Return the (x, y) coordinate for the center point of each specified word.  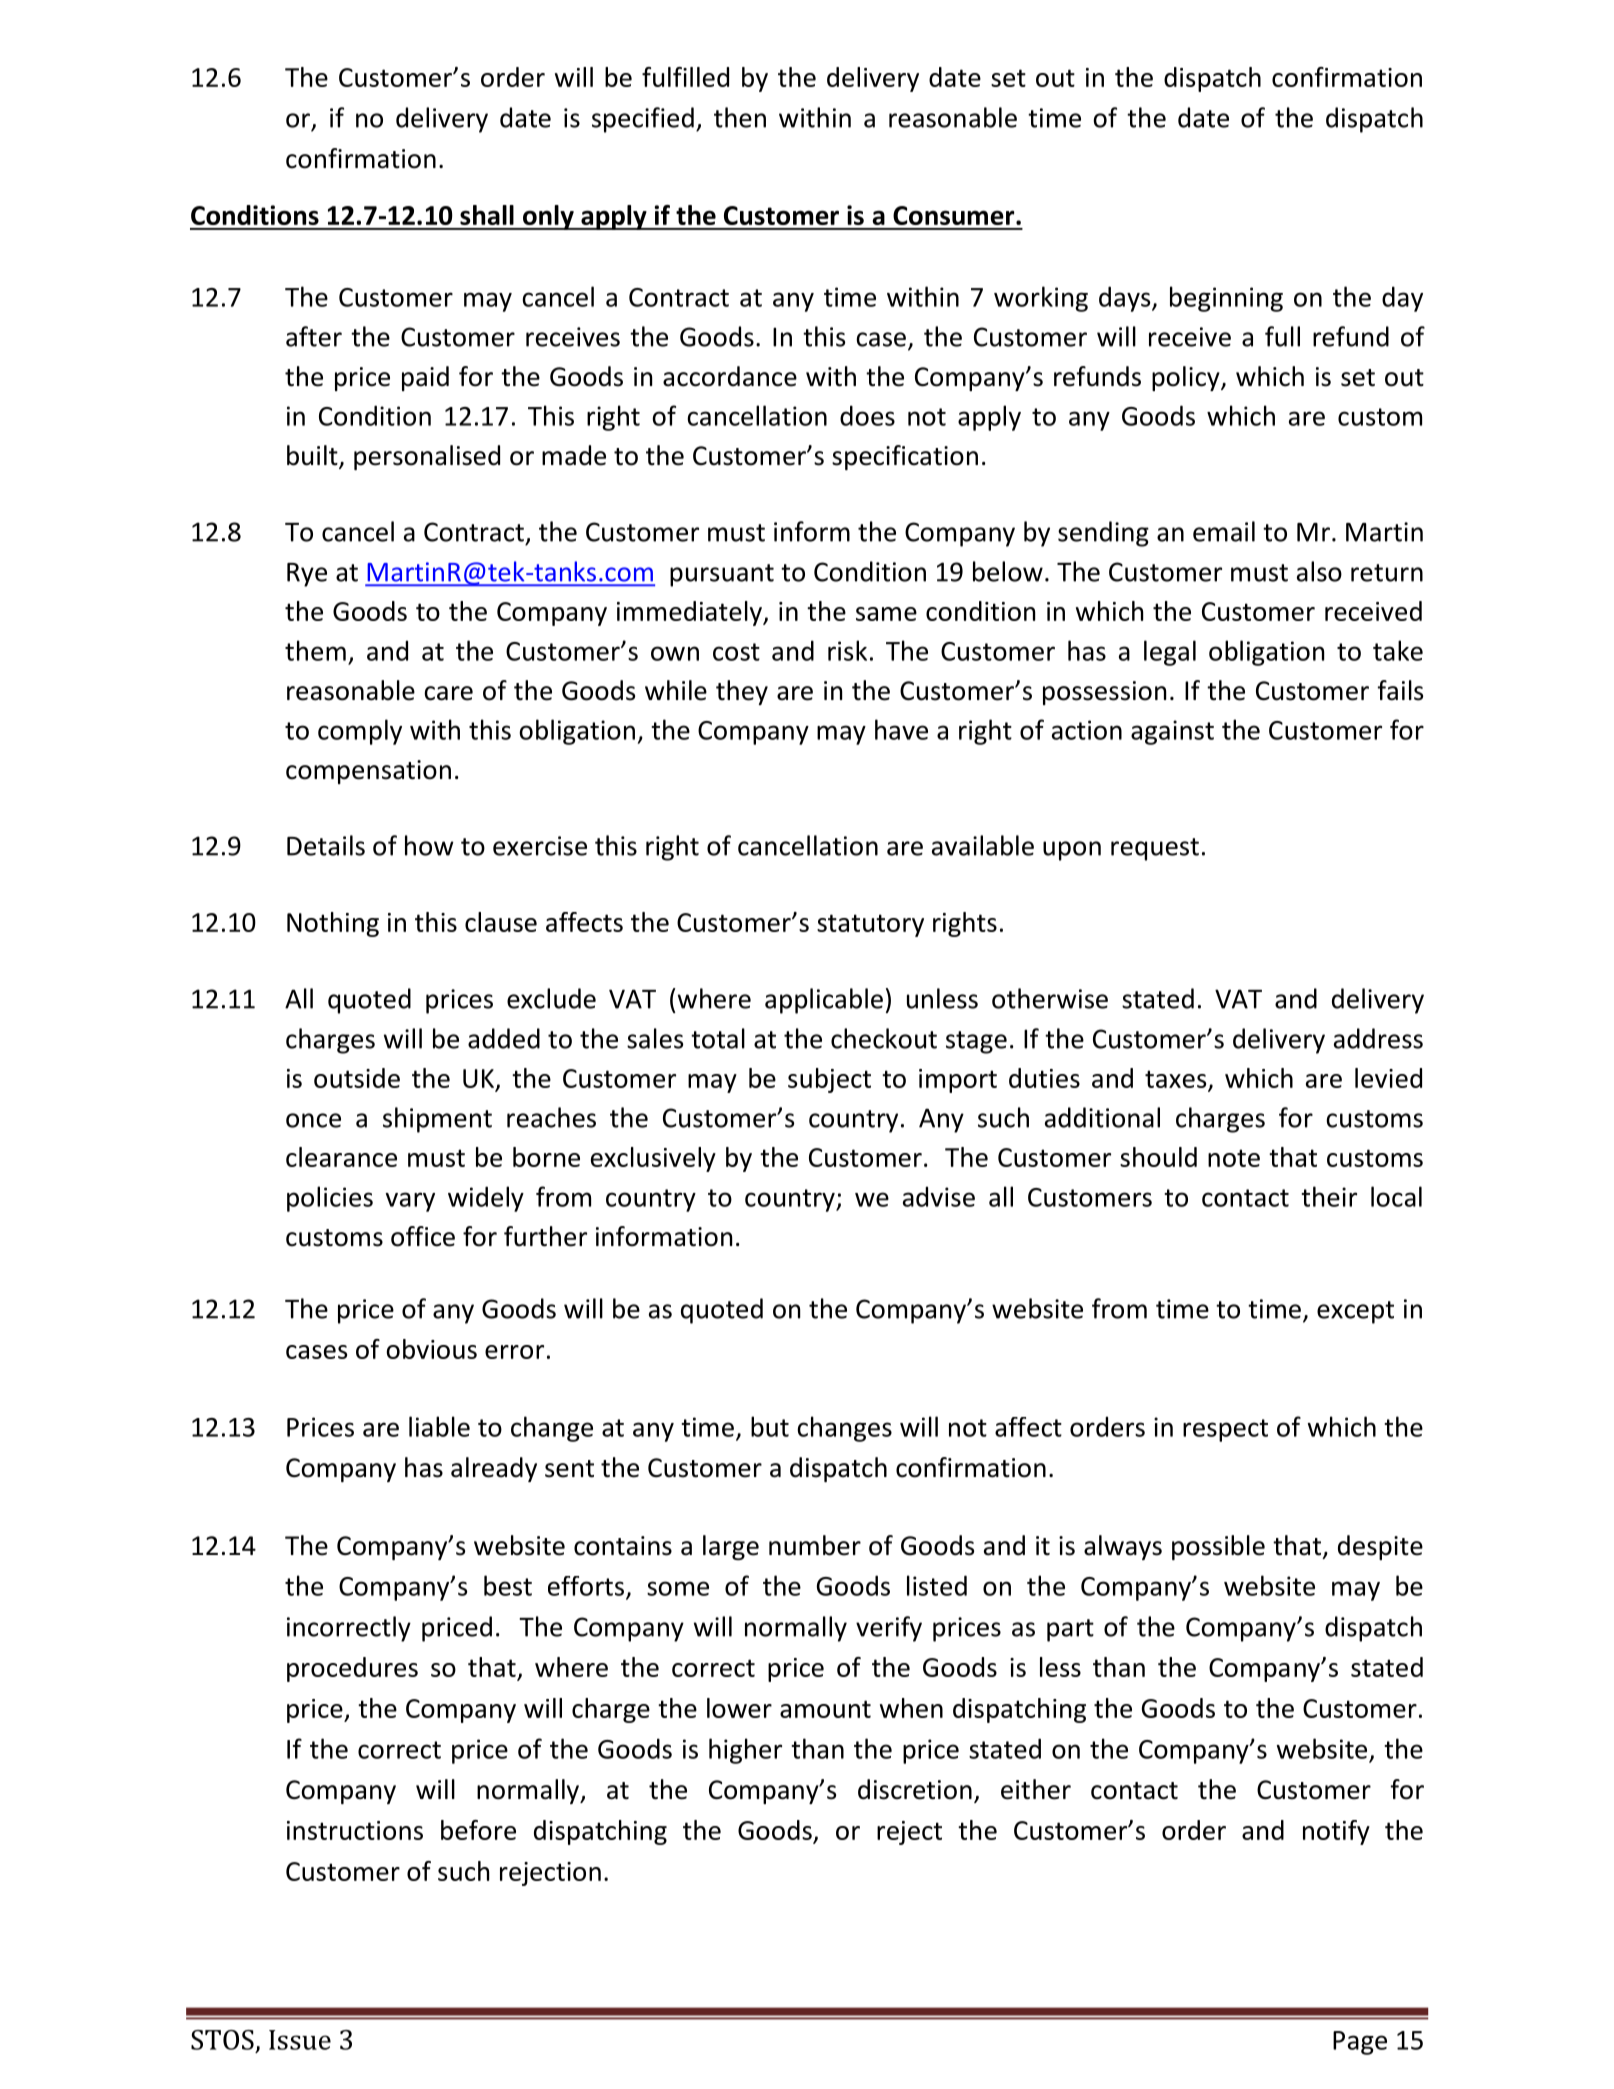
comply (360, 732)
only (548, 217)
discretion (915, 1789)
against (1172, 732)
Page (1360, 2043)
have (901, 729)
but (770, 1426)
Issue (300, 2040)
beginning (1226, 299)
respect (1225, 1430)
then (740, 117)
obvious (431, 1349)
